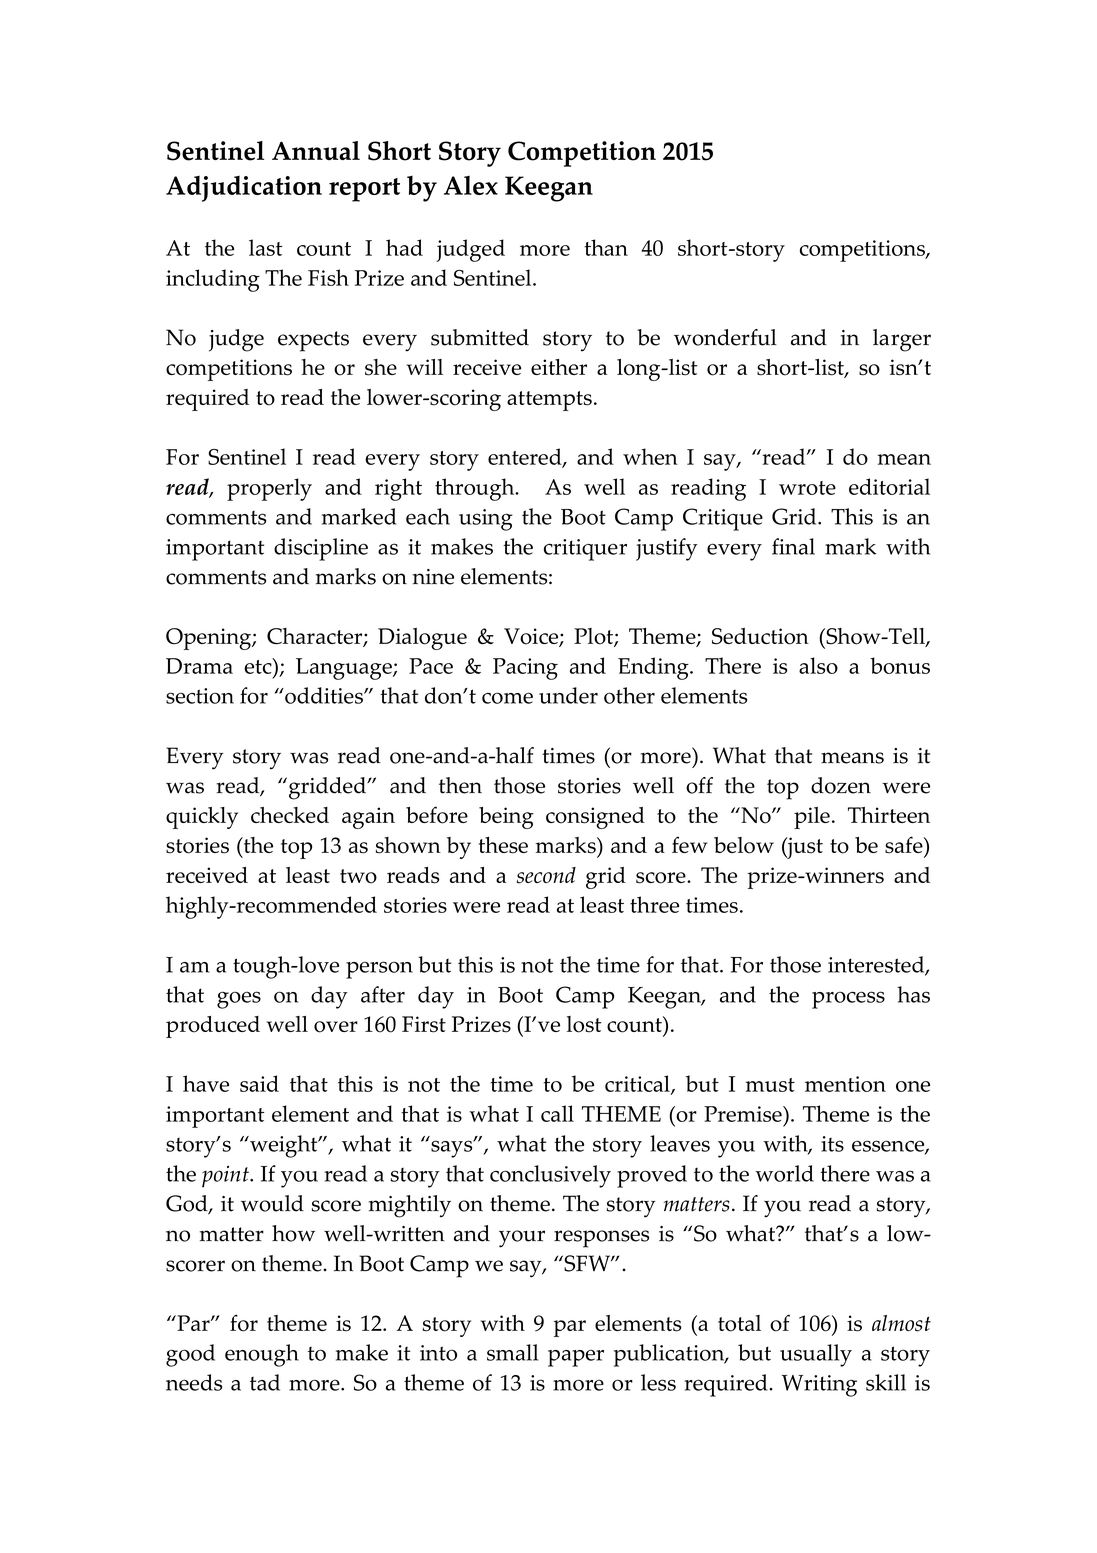 The width and height of the screenshot is (1097, 1553). What do you see at coordinates (812, 818) in the screenshot?
I see `pile` at bounding box center [812, 818].
